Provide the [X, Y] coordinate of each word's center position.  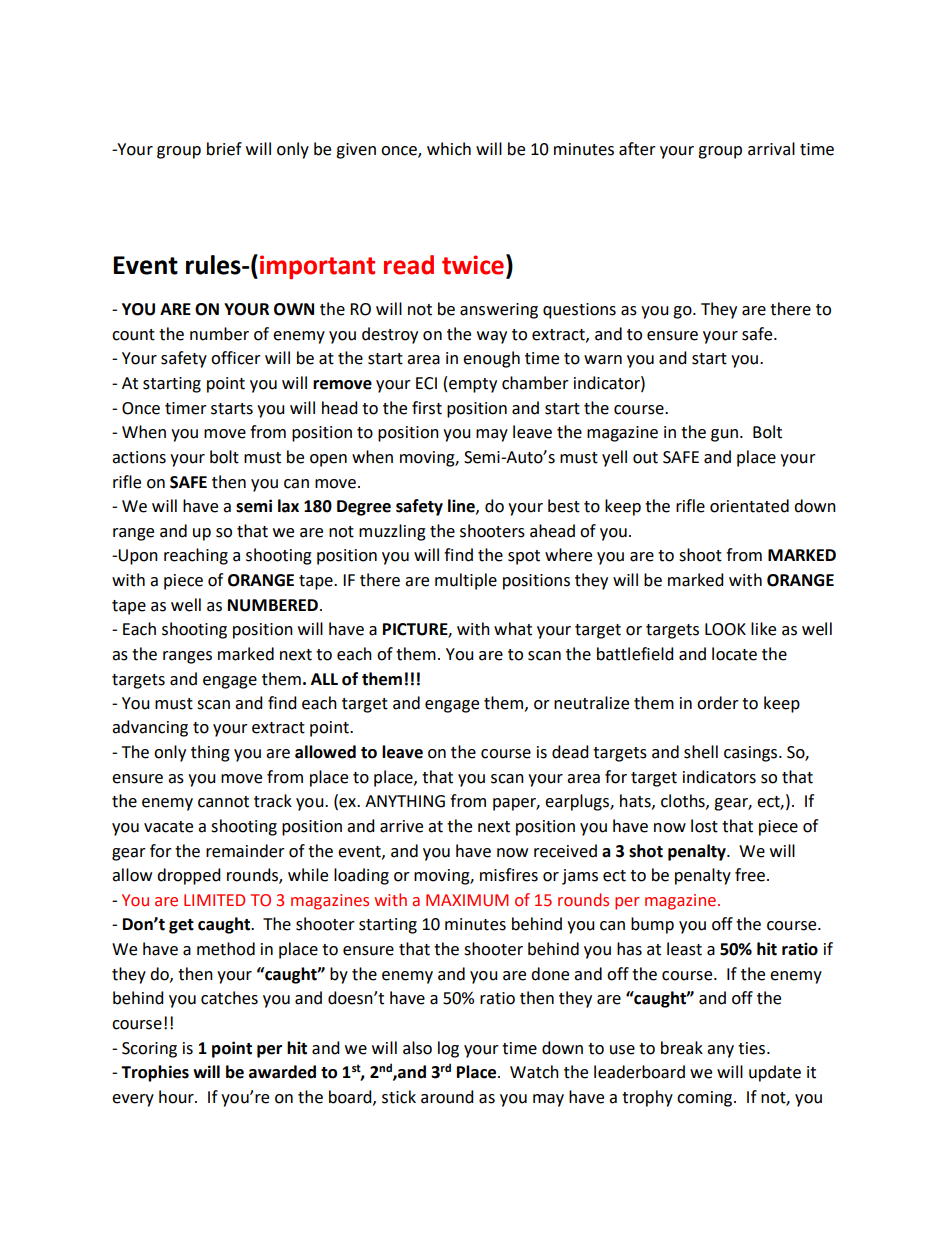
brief [224, 149]
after [637, 149]
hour [177, 1097]
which [449, 149]
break [682, 1048]
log [448, 1049]
